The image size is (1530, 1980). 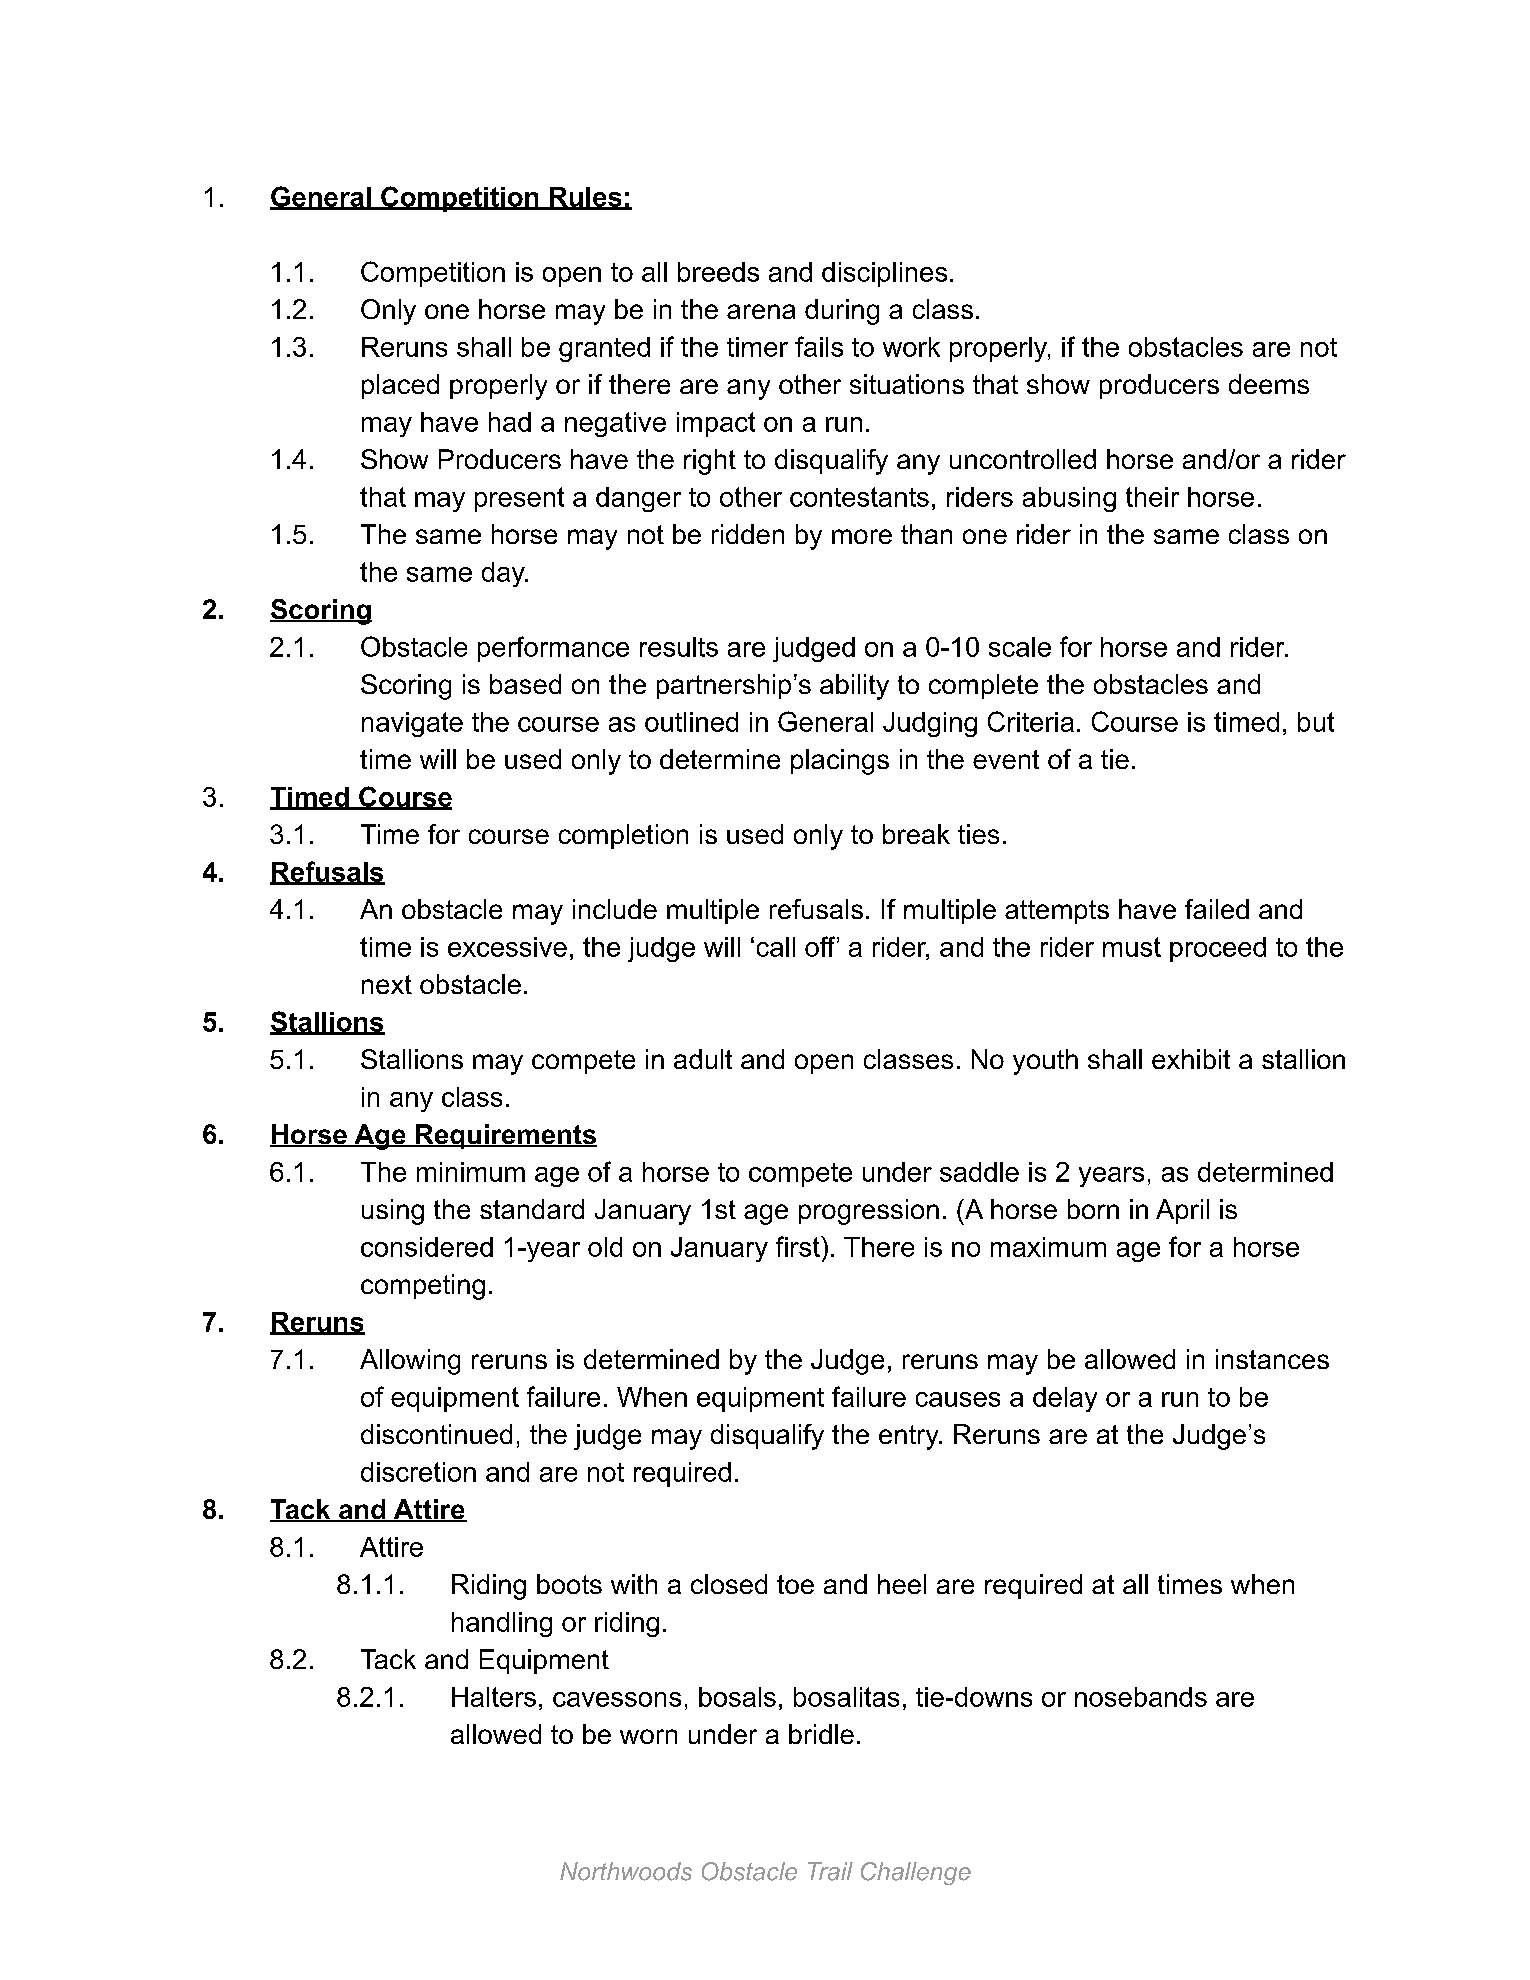 I want to click on deems, so click(x=1269, y=384).
